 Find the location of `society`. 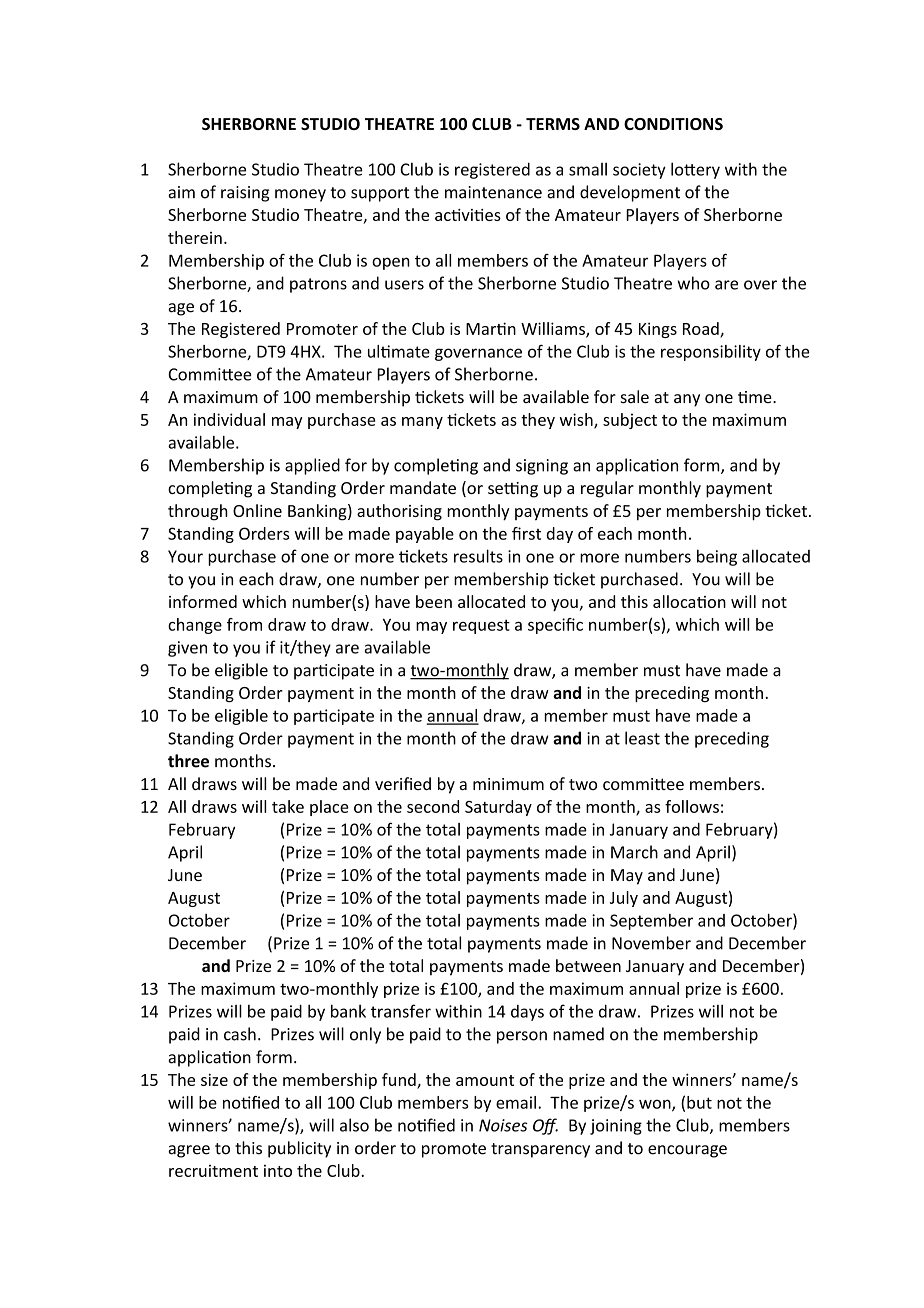

society is located at coordinates (639, 171).
